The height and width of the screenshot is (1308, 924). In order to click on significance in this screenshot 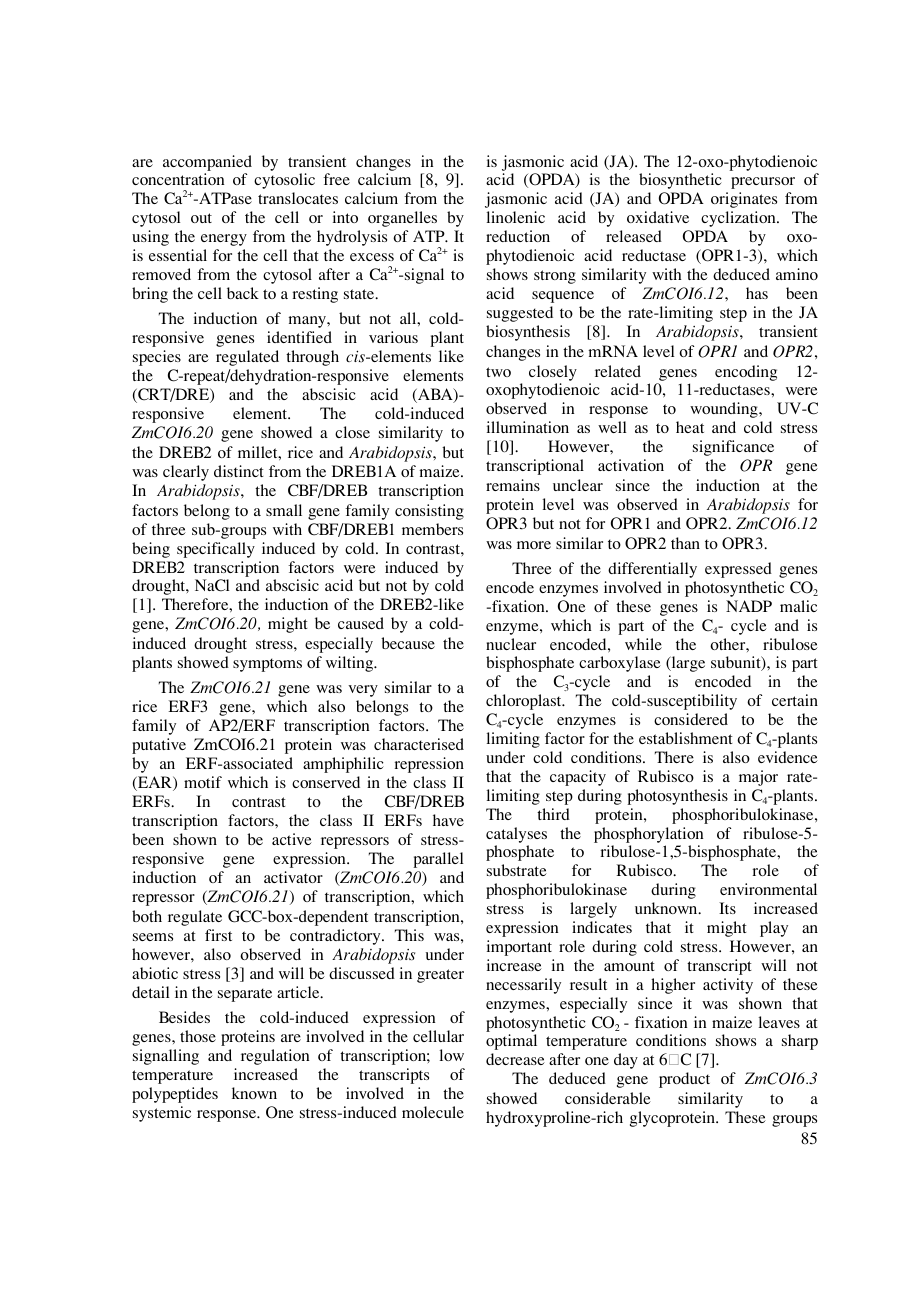, I will do `click(733, 448)`.
